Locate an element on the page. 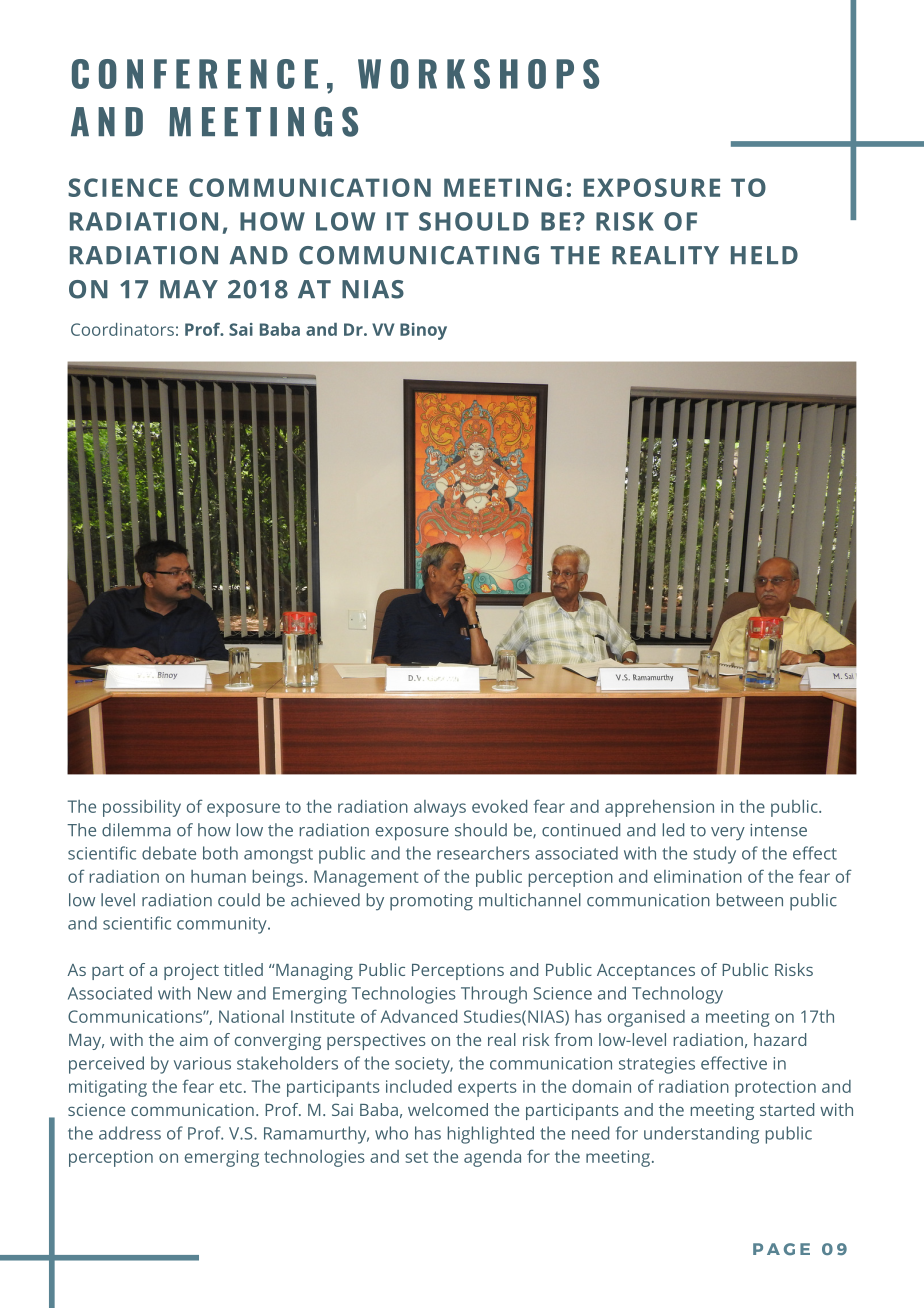 Image resolution: width=924 pixels, height=1308 pixels. promoting is located at coordinates (431, 902).
